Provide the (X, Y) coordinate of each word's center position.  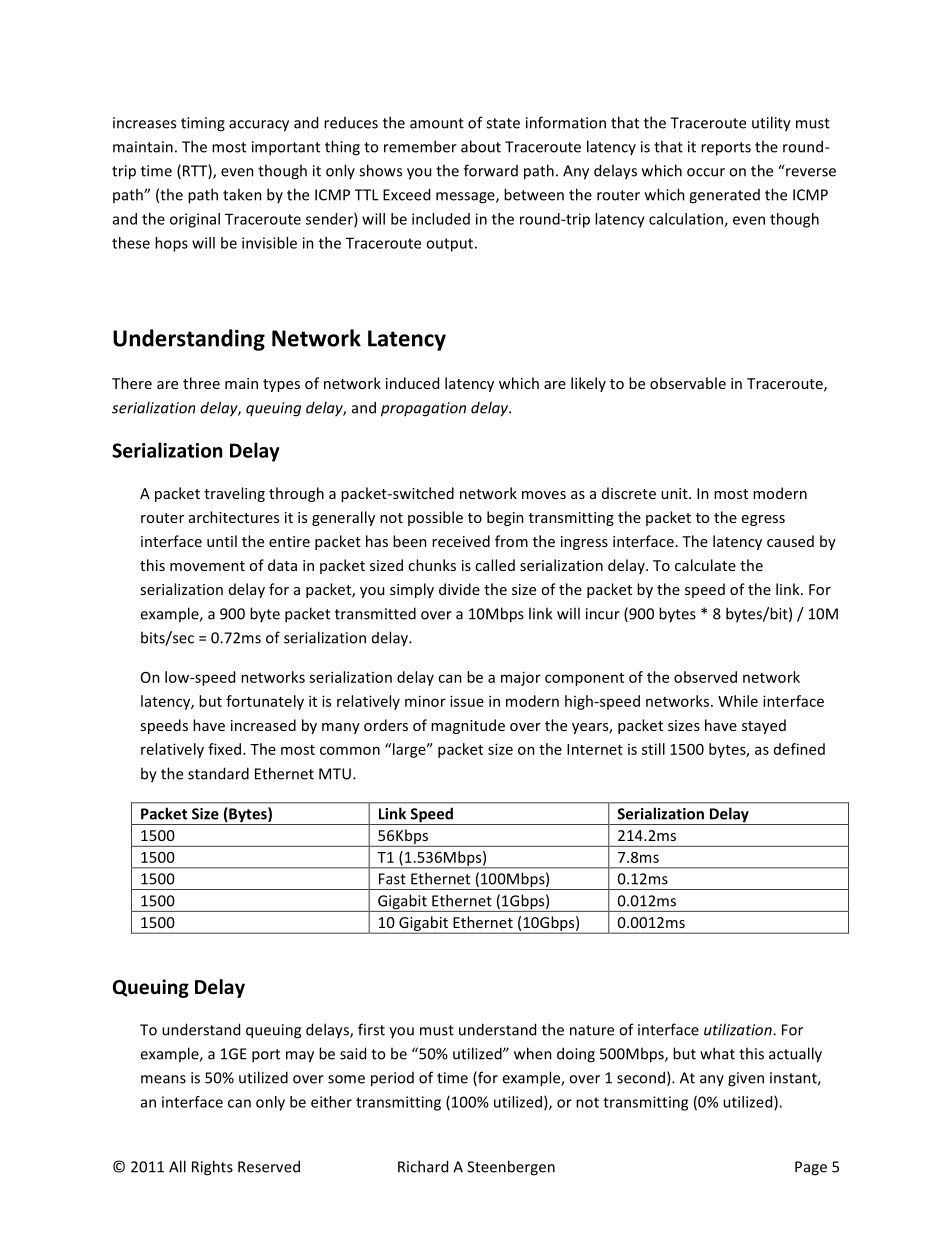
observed (705, 677)
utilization (739, 1029)
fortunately (265, 702)
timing (203, 124)
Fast (392, 879)
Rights (212, 1168)
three (201, 383)
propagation (423, 409)
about (481, 146)
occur (706, 172)
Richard (423, 1166)
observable (688, 383)
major (521, 678)
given (746, 1079)
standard (218, 773)
